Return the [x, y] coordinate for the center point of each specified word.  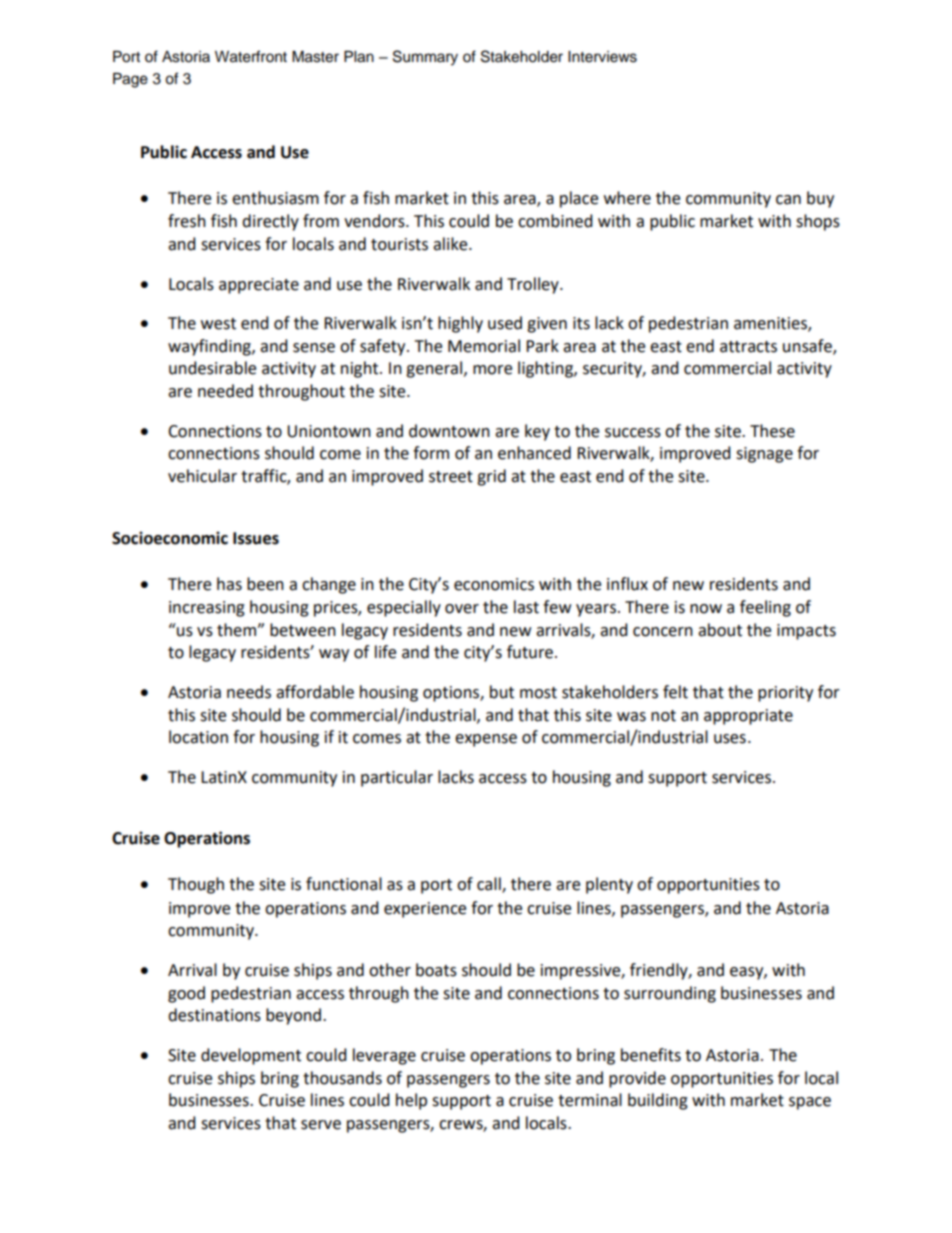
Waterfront [251, 56]
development [251, 1056]
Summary [425, 58]
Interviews [602, 57]
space [810, 1103]
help [411, 1101]
